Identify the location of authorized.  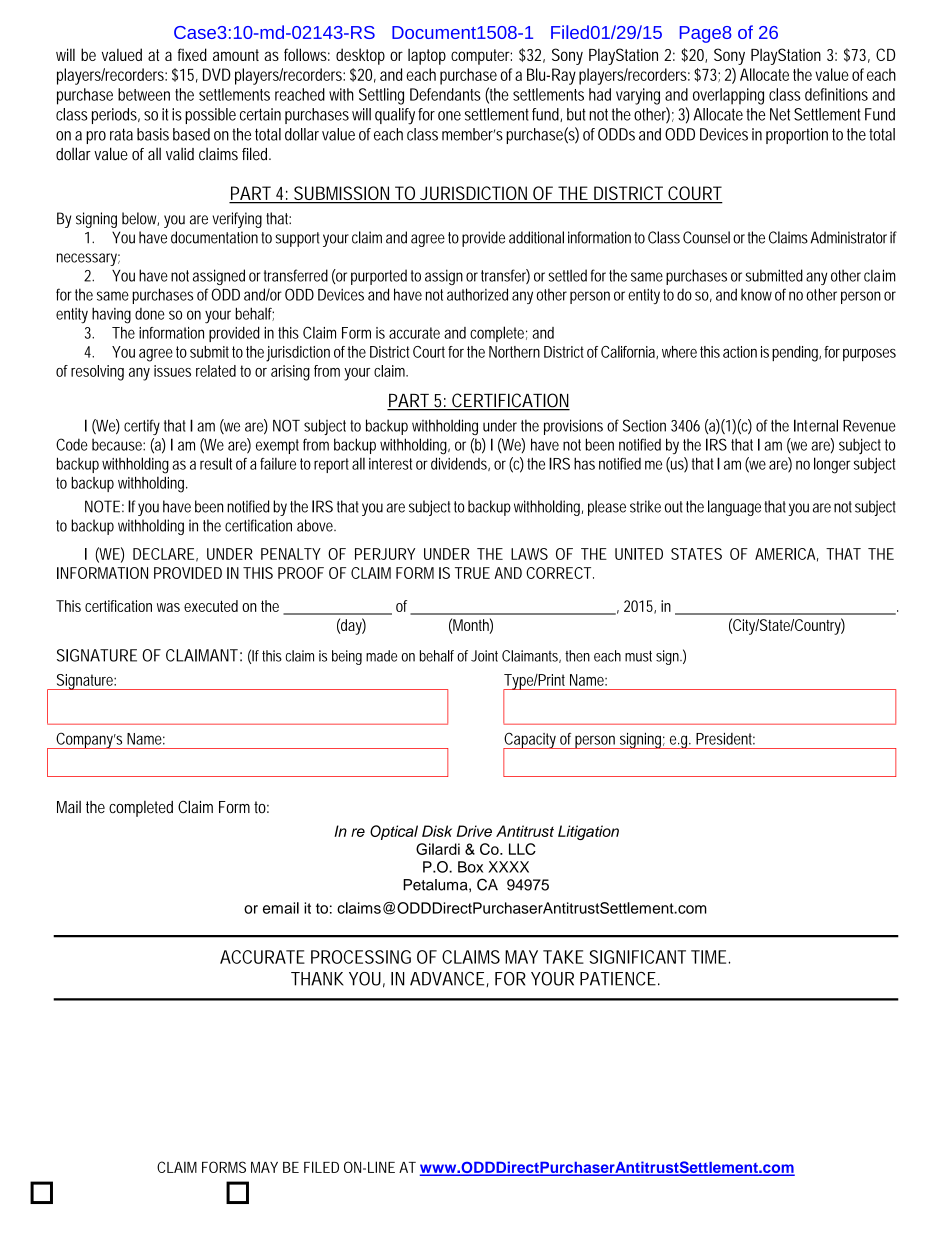
(477, 294).
